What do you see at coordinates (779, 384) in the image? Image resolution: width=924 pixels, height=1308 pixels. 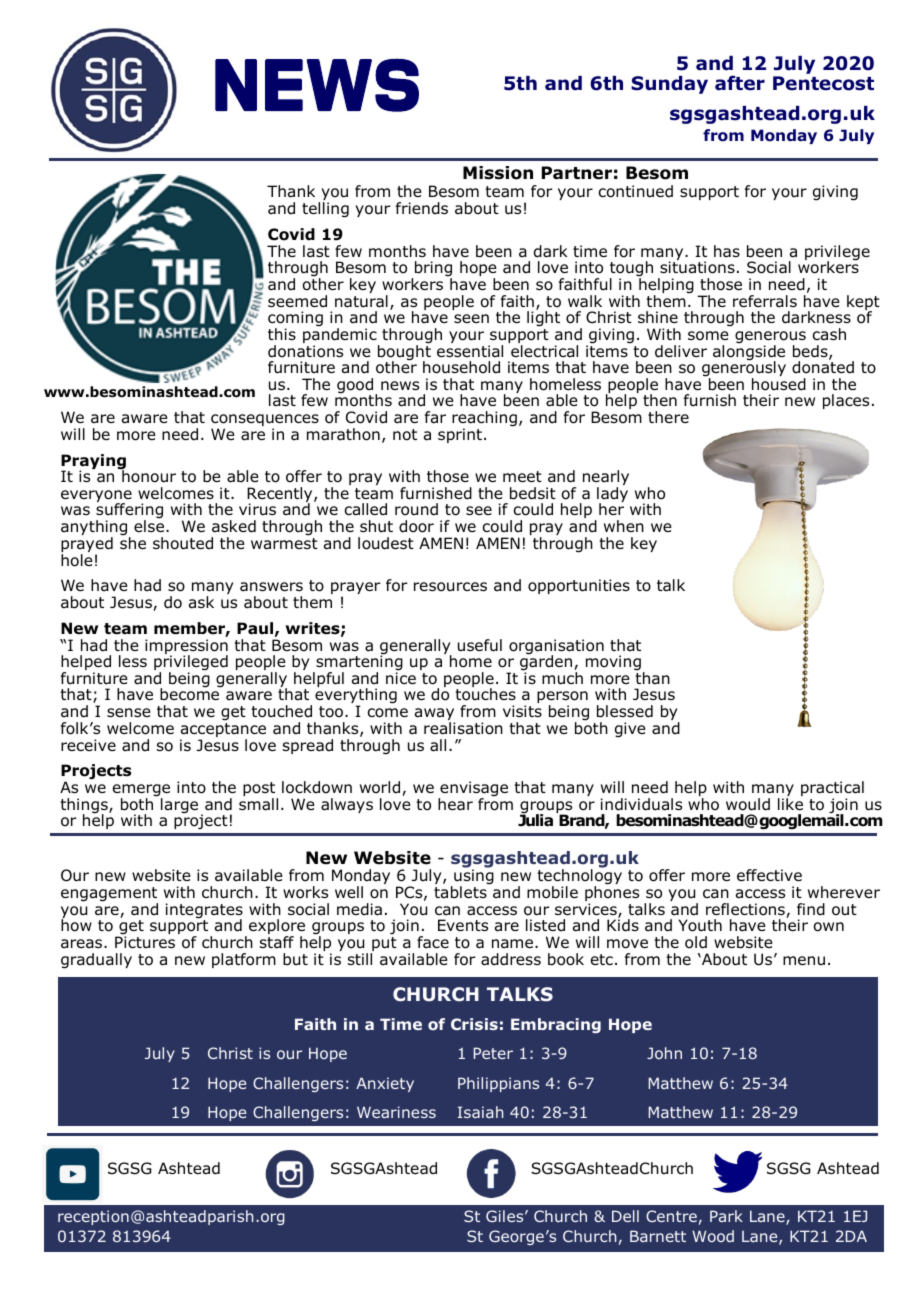 I see `housed` at bounding box center [779, 384].
